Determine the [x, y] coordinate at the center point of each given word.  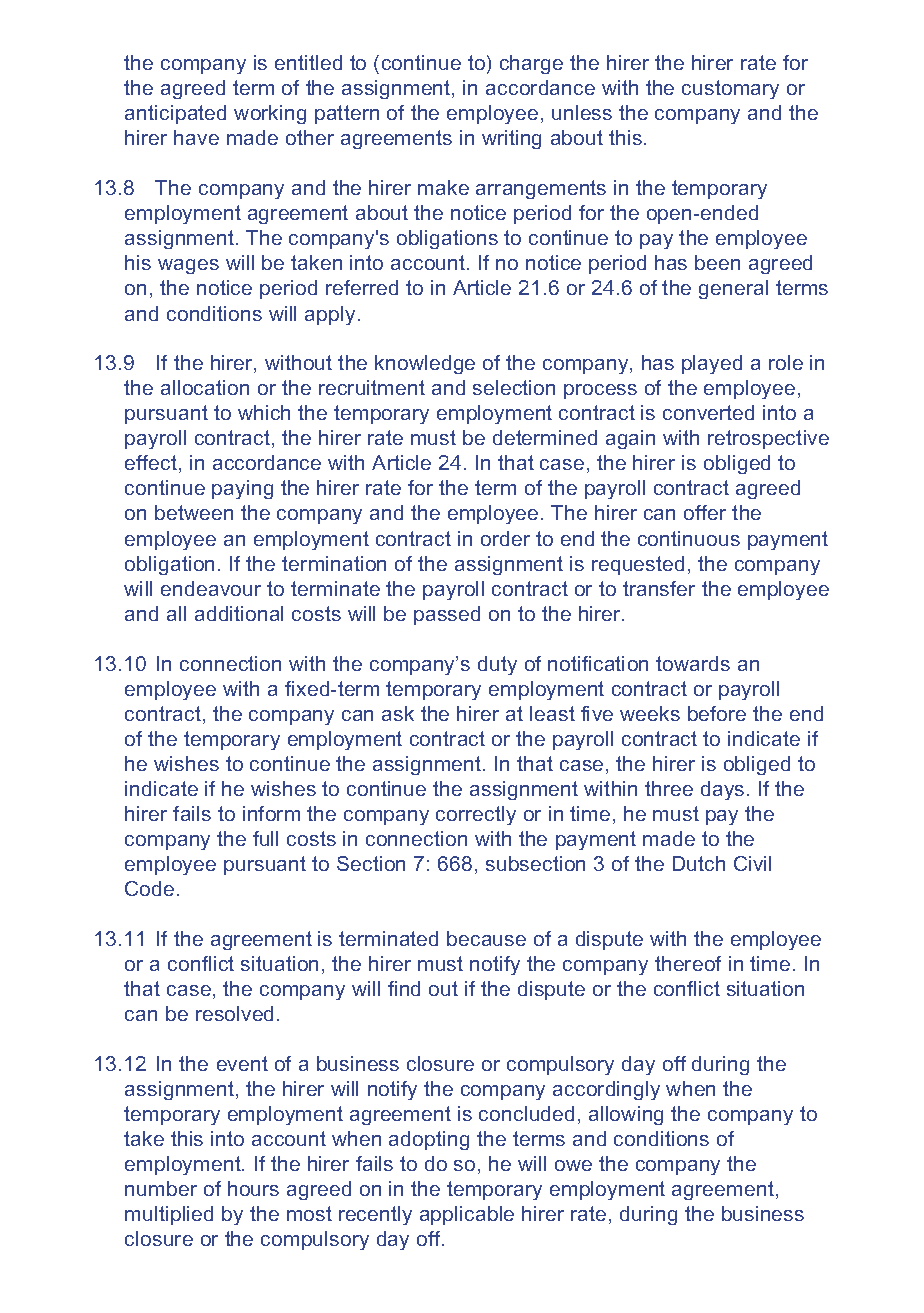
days [722, 790]
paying [242, 489]
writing [511, 139]
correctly [476, 815]
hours [253, 1188]
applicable [467, 1215]
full [265, 838]
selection [514, 387]
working [270, 114]
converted [708, 412]
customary [730, 89]
